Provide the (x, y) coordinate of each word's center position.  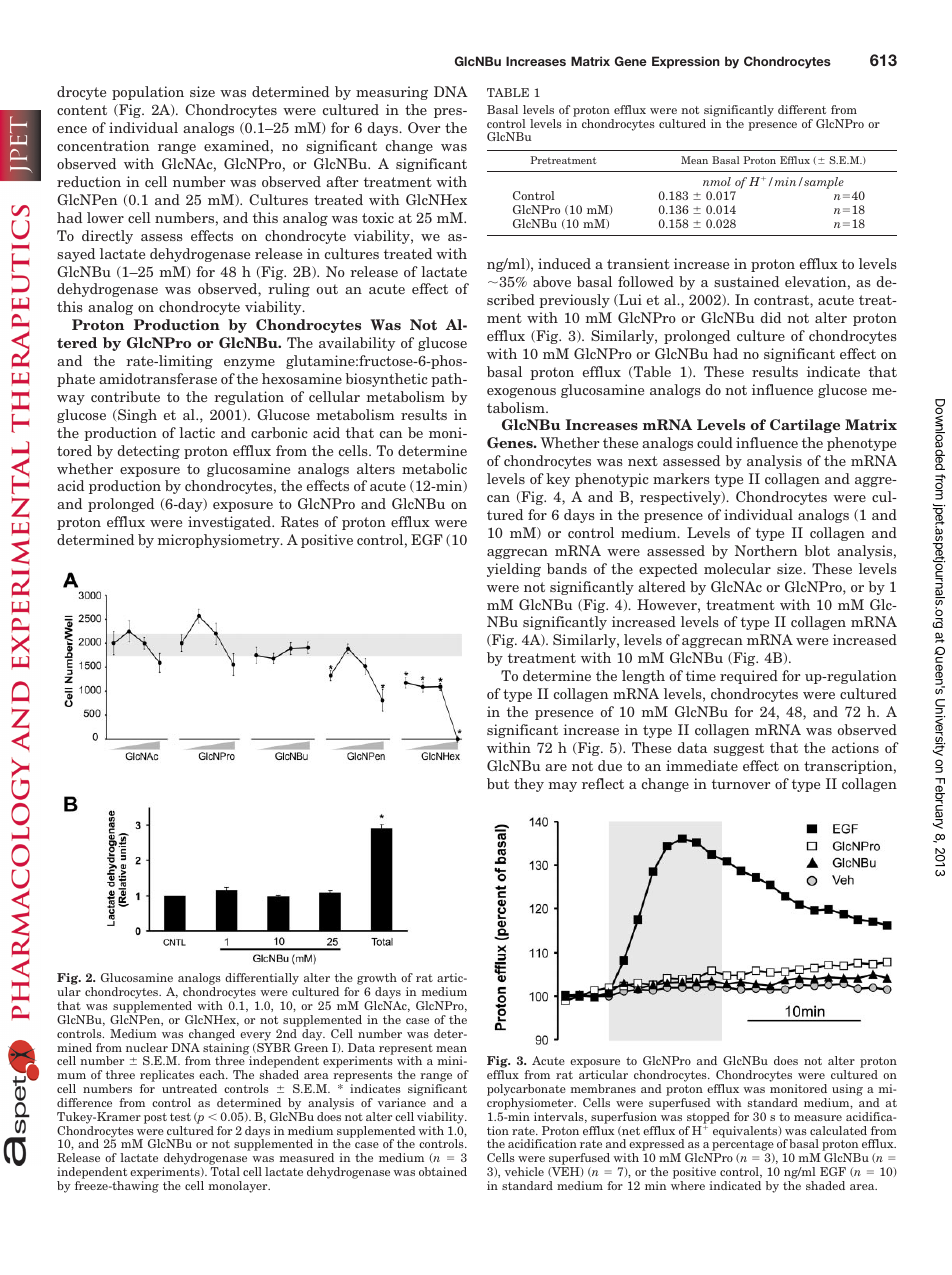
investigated (231, 523)
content (82, 110)
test (180, 1117)
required (749, 677)
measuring (392, 93)
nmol (717, 181)
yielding (514, 570)
